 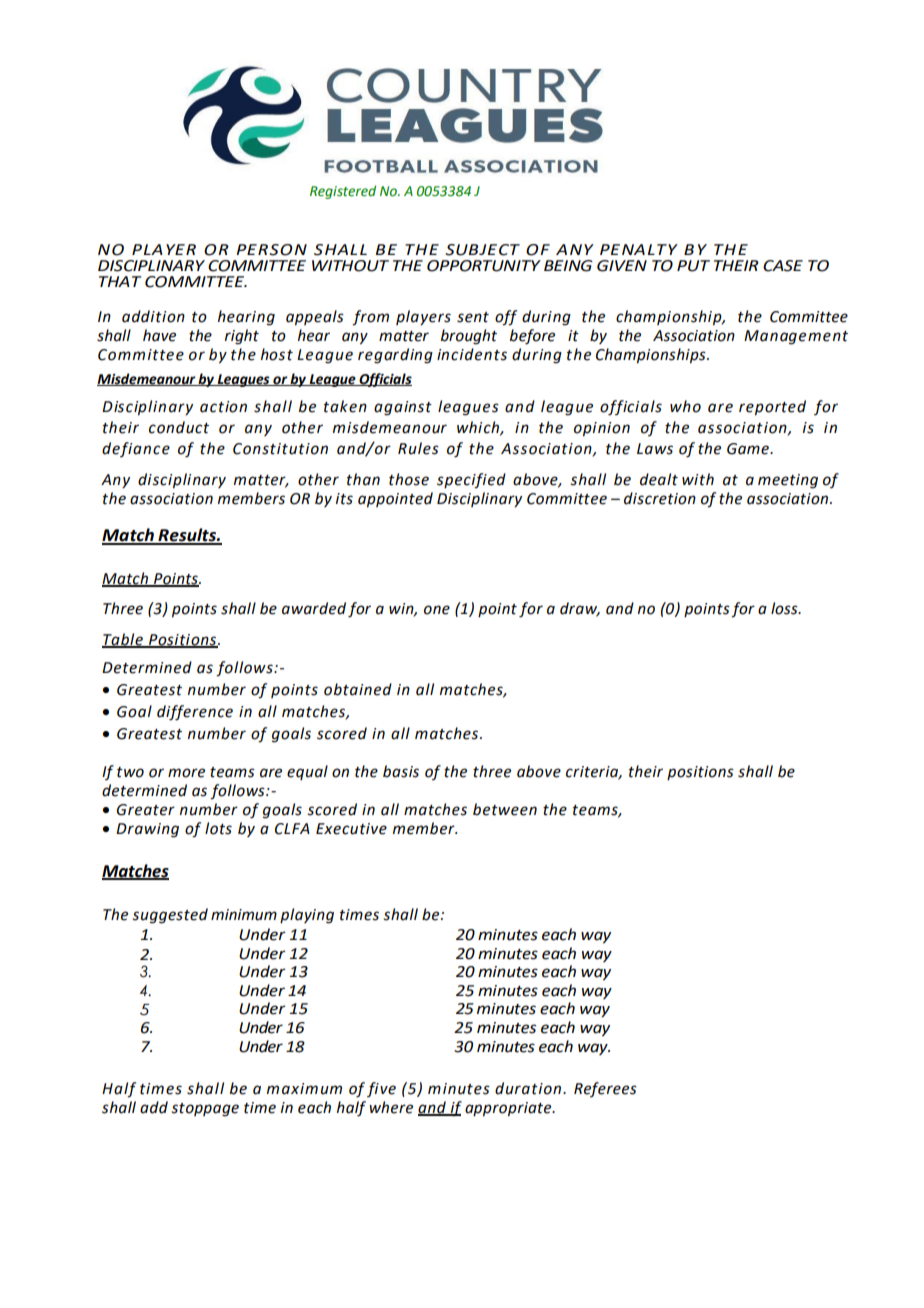 What do you see at coordinates (120, 281) in the screenshot?
I see `THAT` at bounding box center [120, 281].
